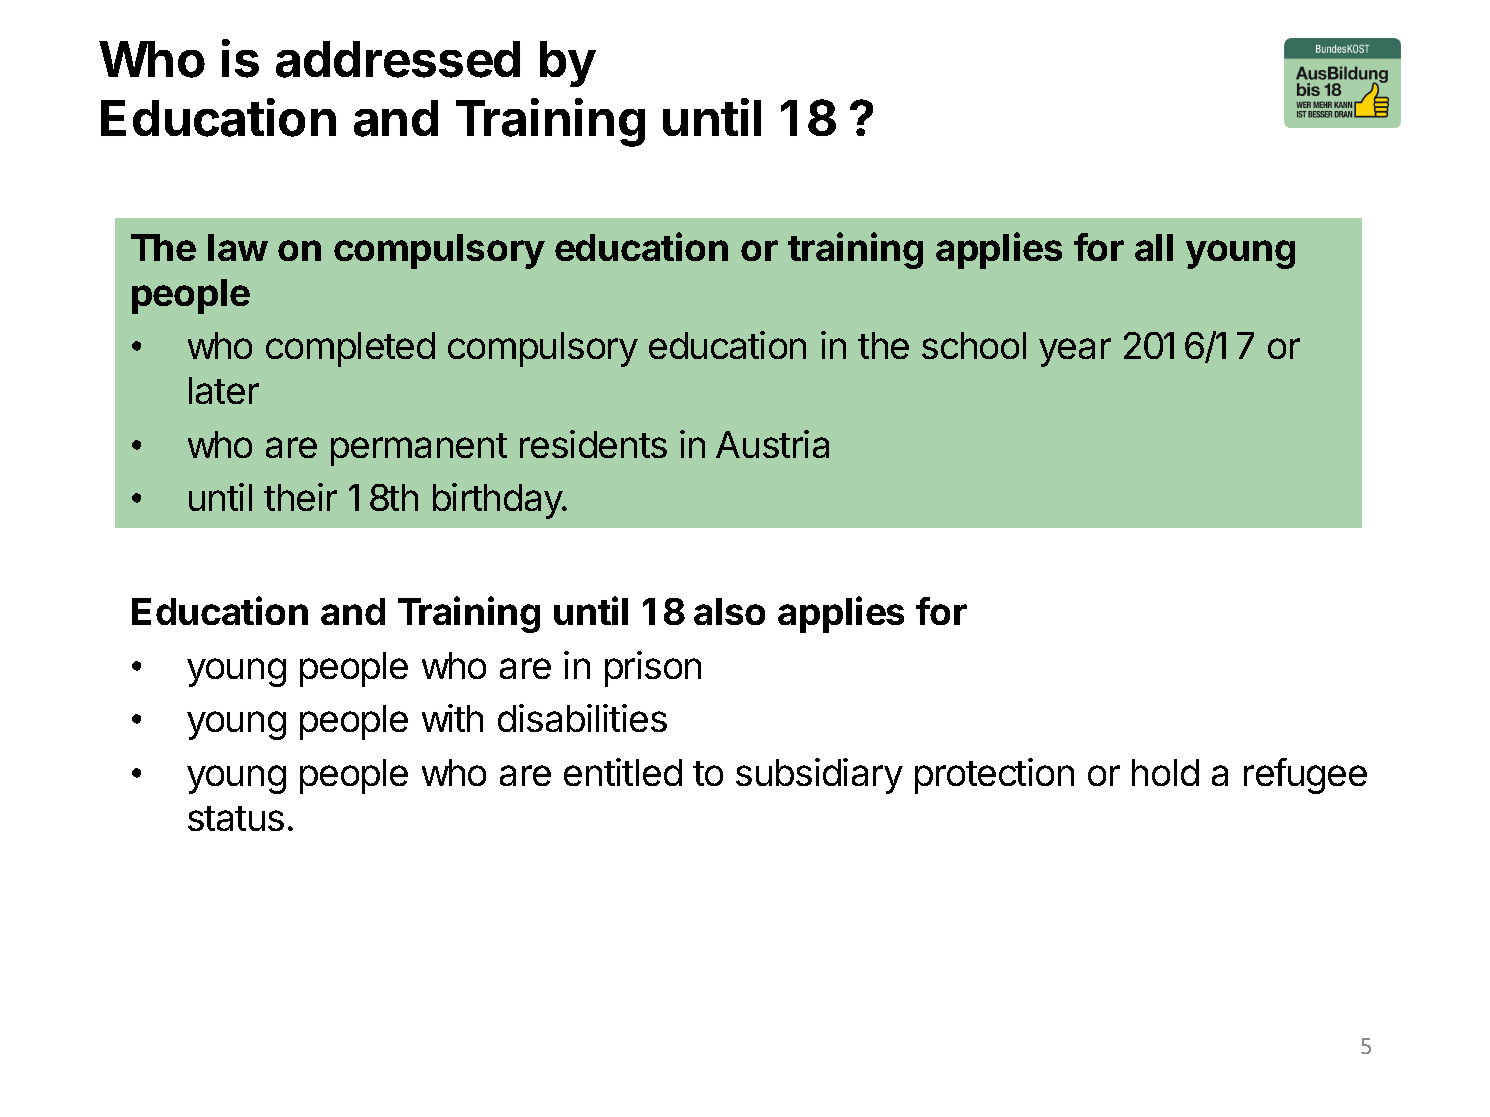 The height and width of the image is (1117, 1490). What do you see at coordinates (729, 611) in the image?
I see `also` at bounding box center [729, 611].
